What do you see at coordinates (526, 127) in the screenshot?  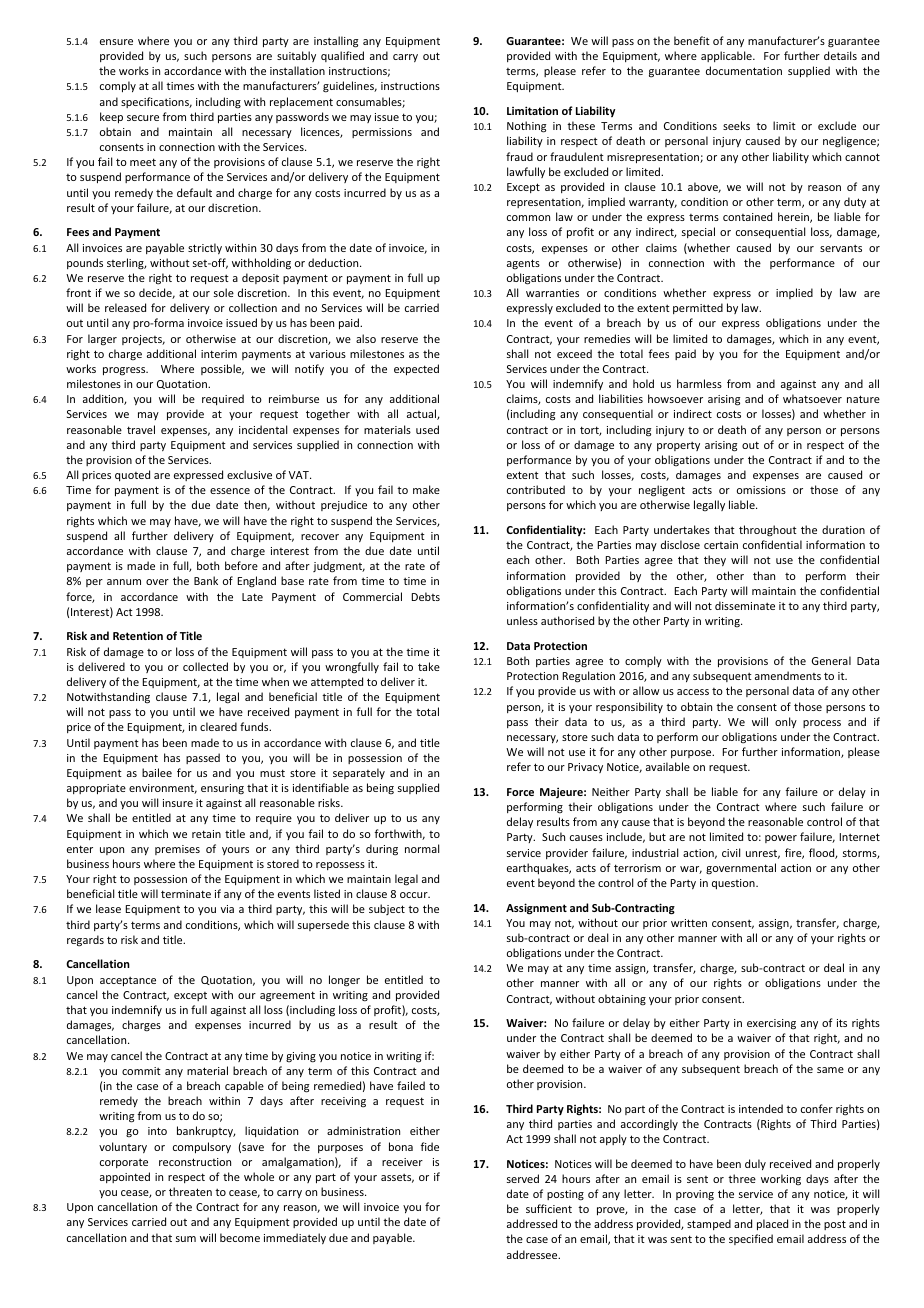 I see `Nothing` at bounding box center [526, 127].
